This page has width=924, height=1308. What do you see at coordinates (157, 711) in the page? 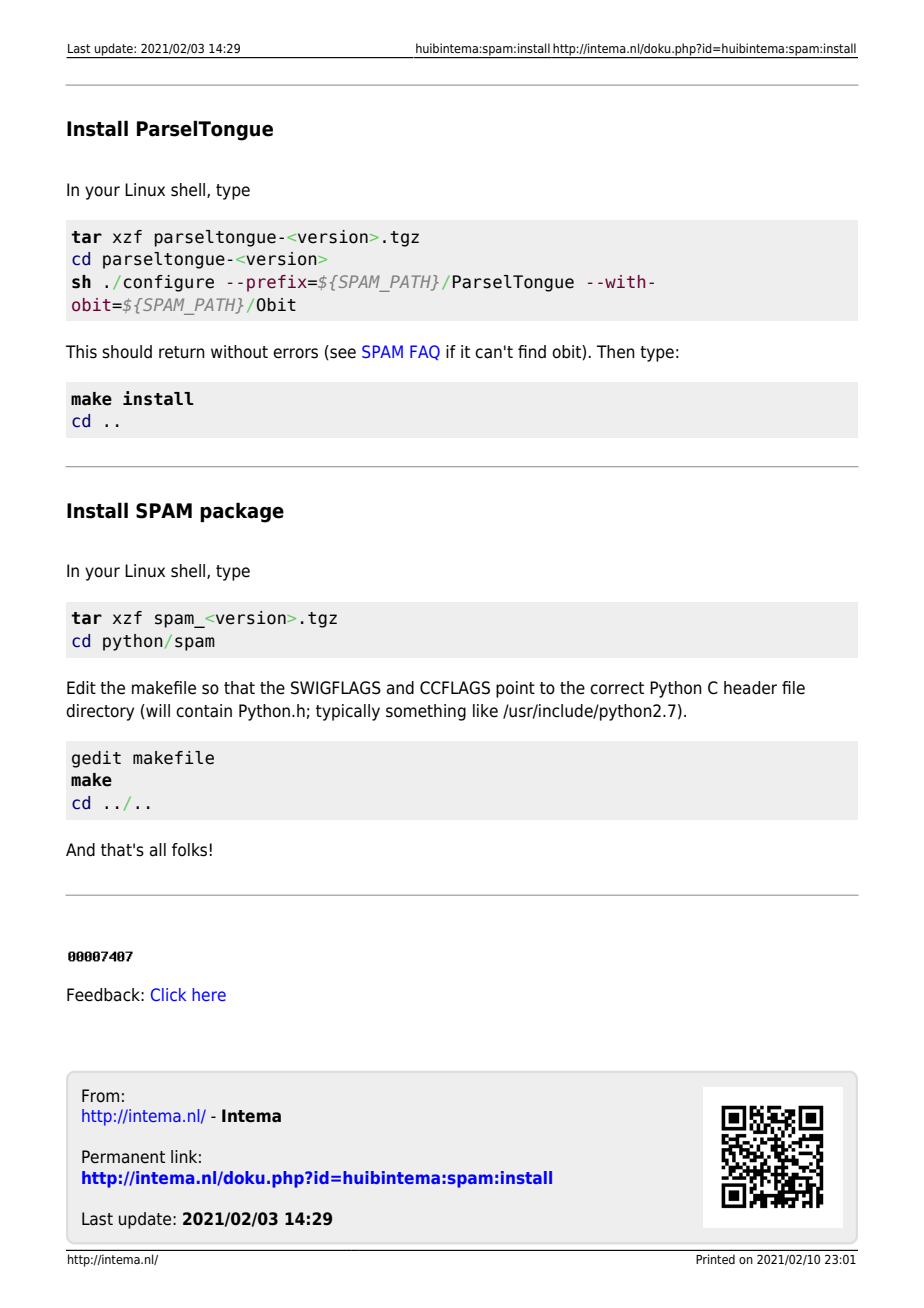
I see `will` at bounding box center [157, 711].
